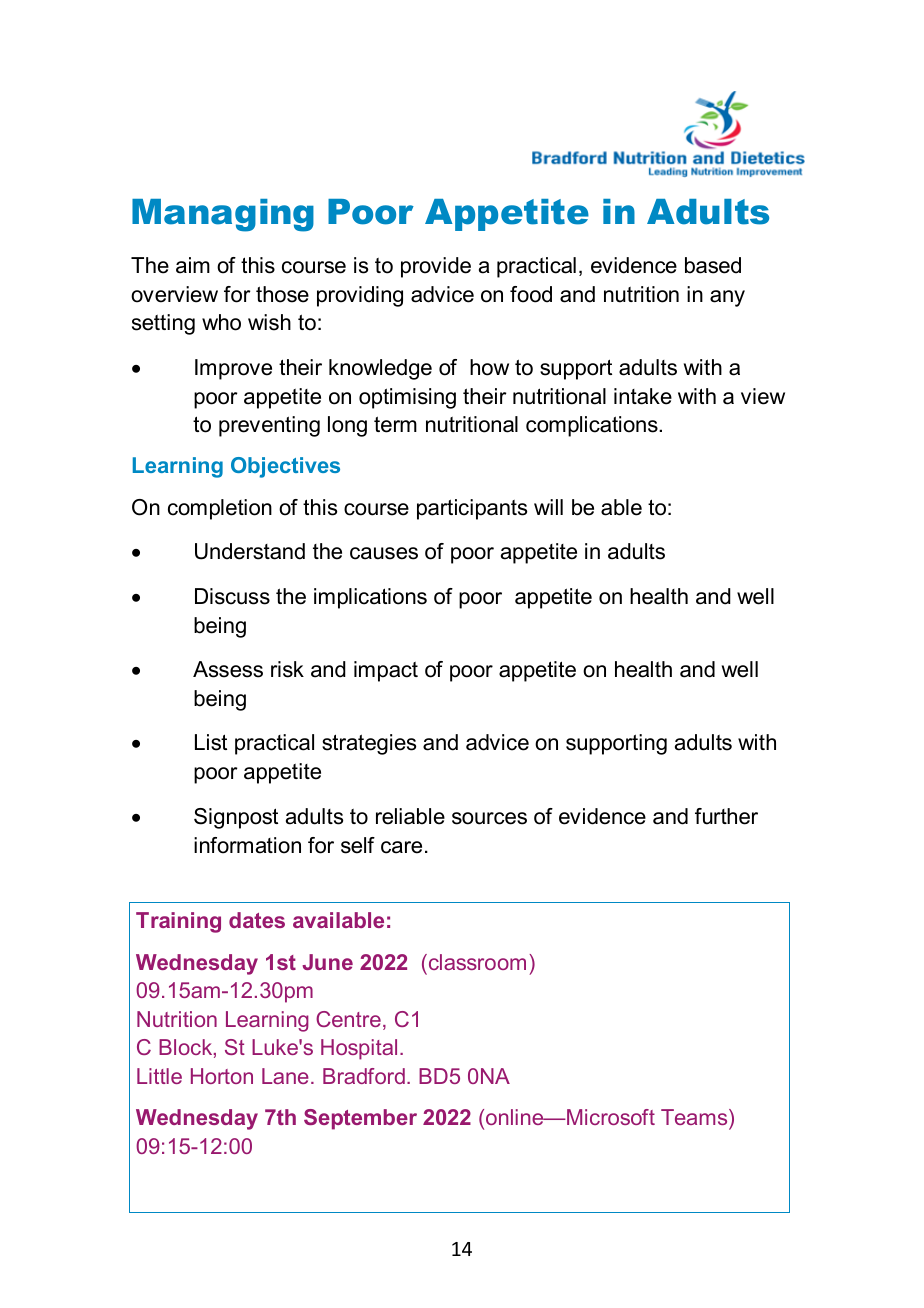 The height and width of the screenshot is (1308, 924). What do you see at coordinates (436, 267) in the screenshot?
I see `provide` at bounding box center [436, 267].
